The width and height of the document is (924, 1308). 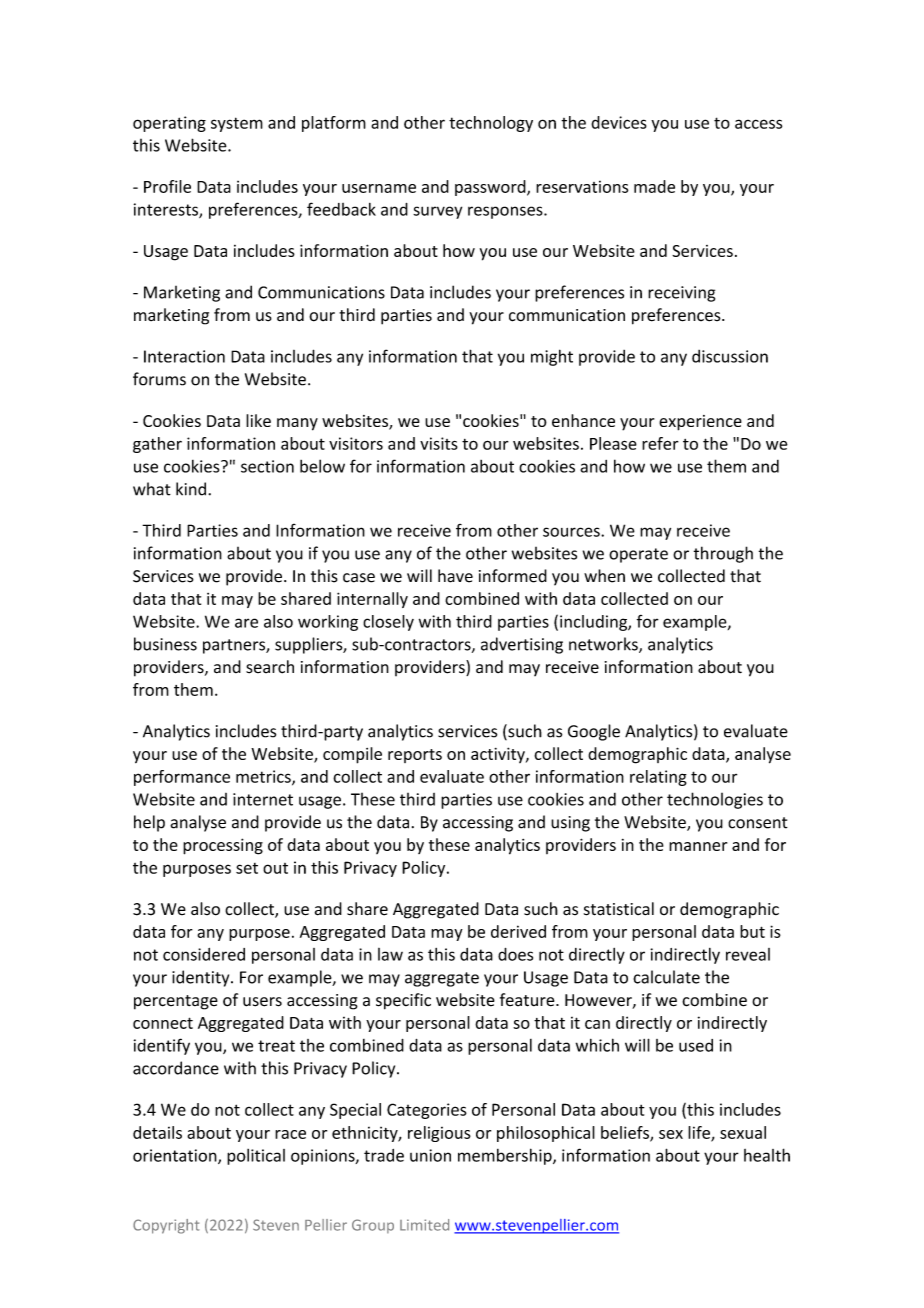 I want to click on technologies, so click(x=715, y=800).
